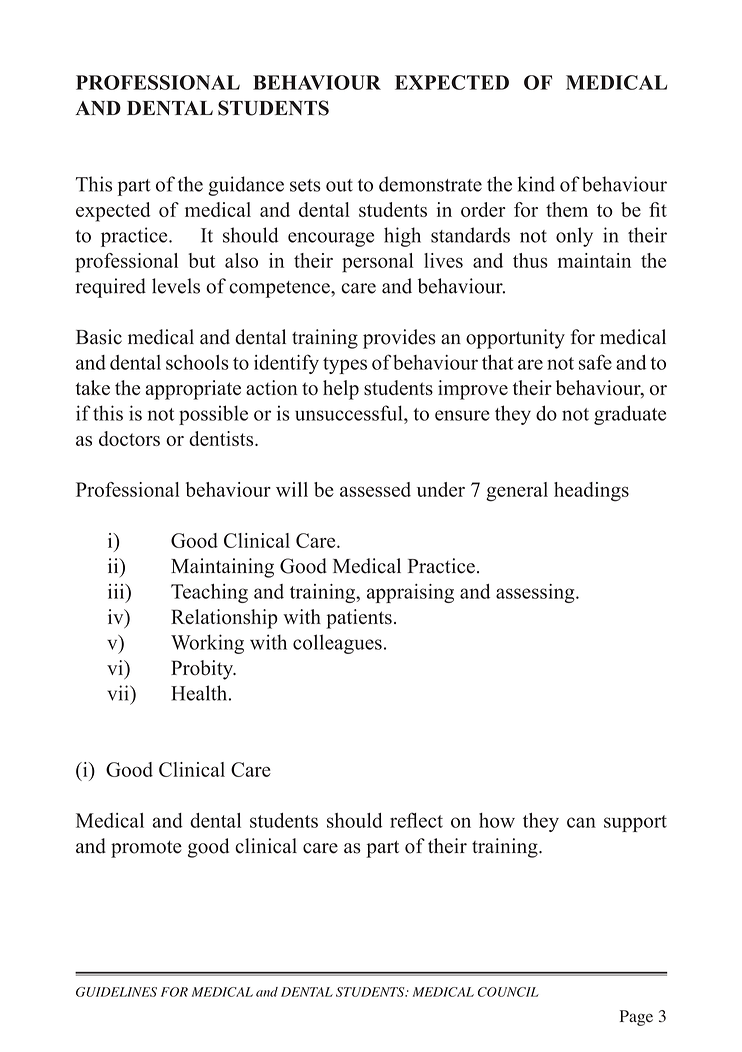 This screenshot has width=742, height=1052. What do you see at coordinates (567, 209) in the screenshot?
I see `them` at bounding box center [567, 209].
